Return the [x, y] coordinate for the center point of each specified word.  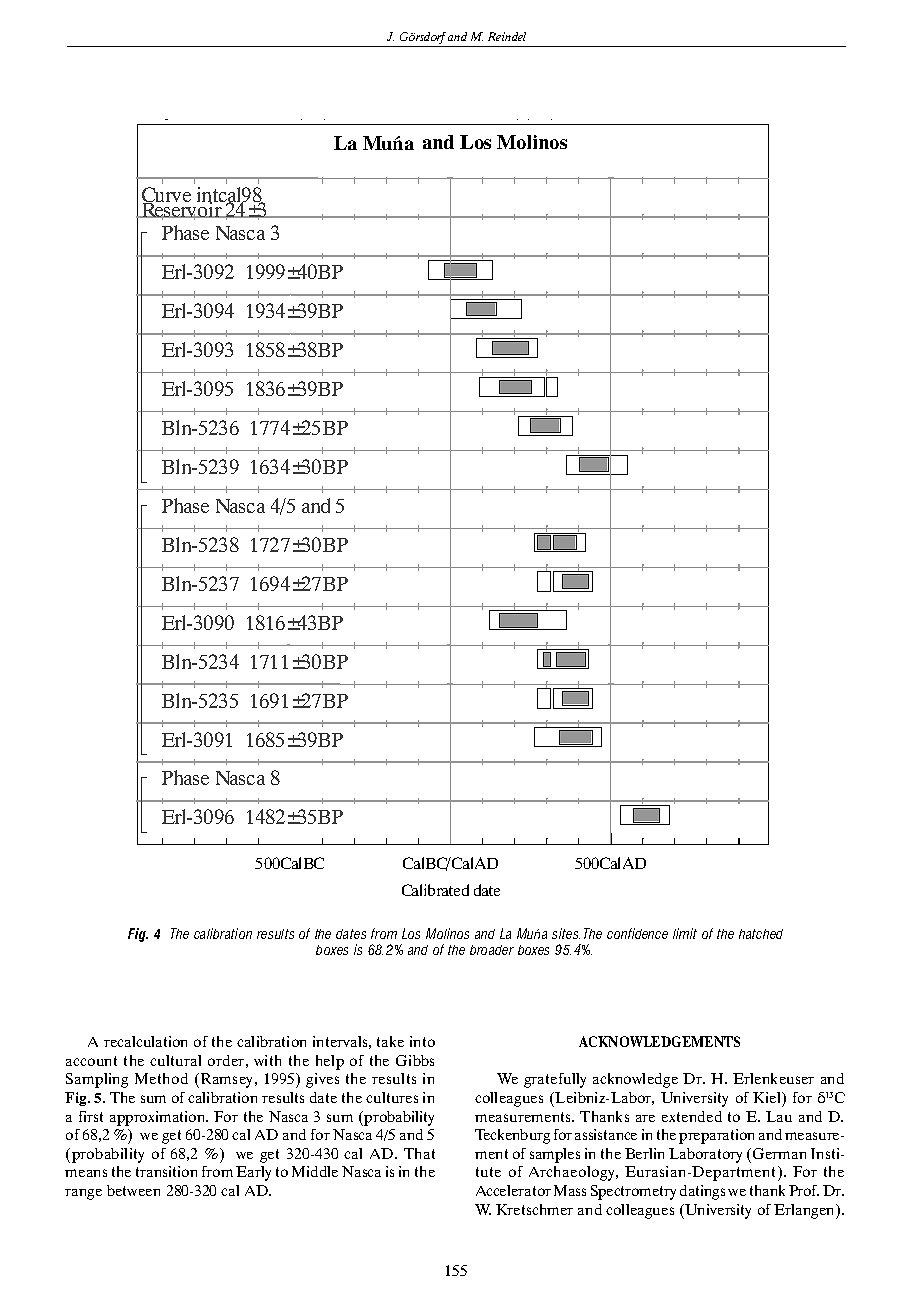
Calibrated [435, 890]
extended [692, 1116]
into [422, 1041]
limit [685, 933]
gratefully [555, 1080]
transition [166, 1171]
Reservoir [181, 210]
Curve [166, 196]
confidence [637, 933]
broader [492, 950]
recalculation [145, 1041]
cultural [175, 1060]
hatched [761, 934]
